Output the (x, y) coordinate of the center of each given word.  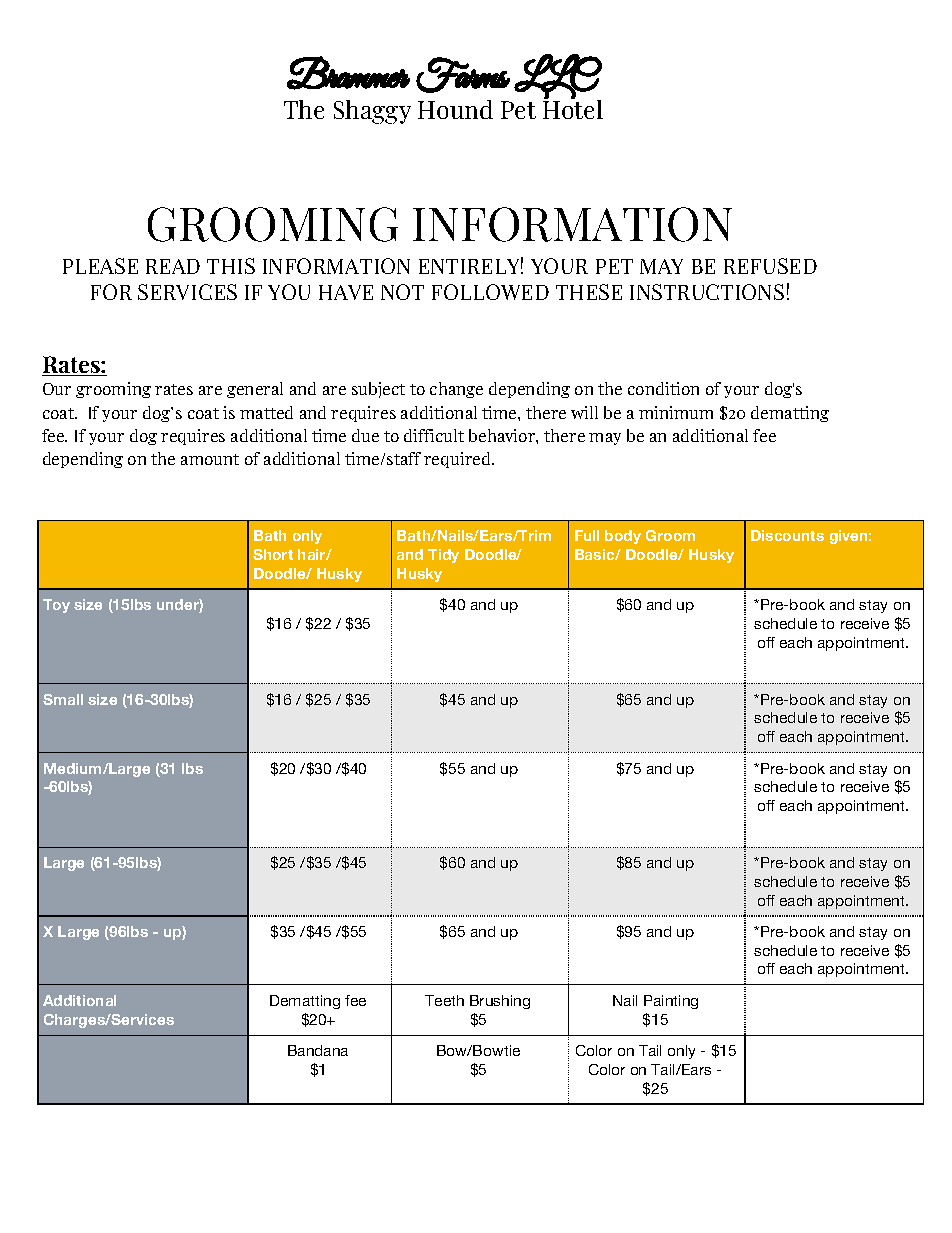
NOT (402, 292)
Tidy (443, 556)
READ (173, 266)
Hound (455, 109)
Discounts (787, 535)
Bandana (318, 1050)
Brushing (500, 1002)
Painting (671, 1002)
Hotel (573, 108)
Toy (56, 606)
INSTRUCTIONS (707, 292)
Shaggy (372, 112)
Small (63, 699)
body (623, 537)
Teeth (444, 1000)
